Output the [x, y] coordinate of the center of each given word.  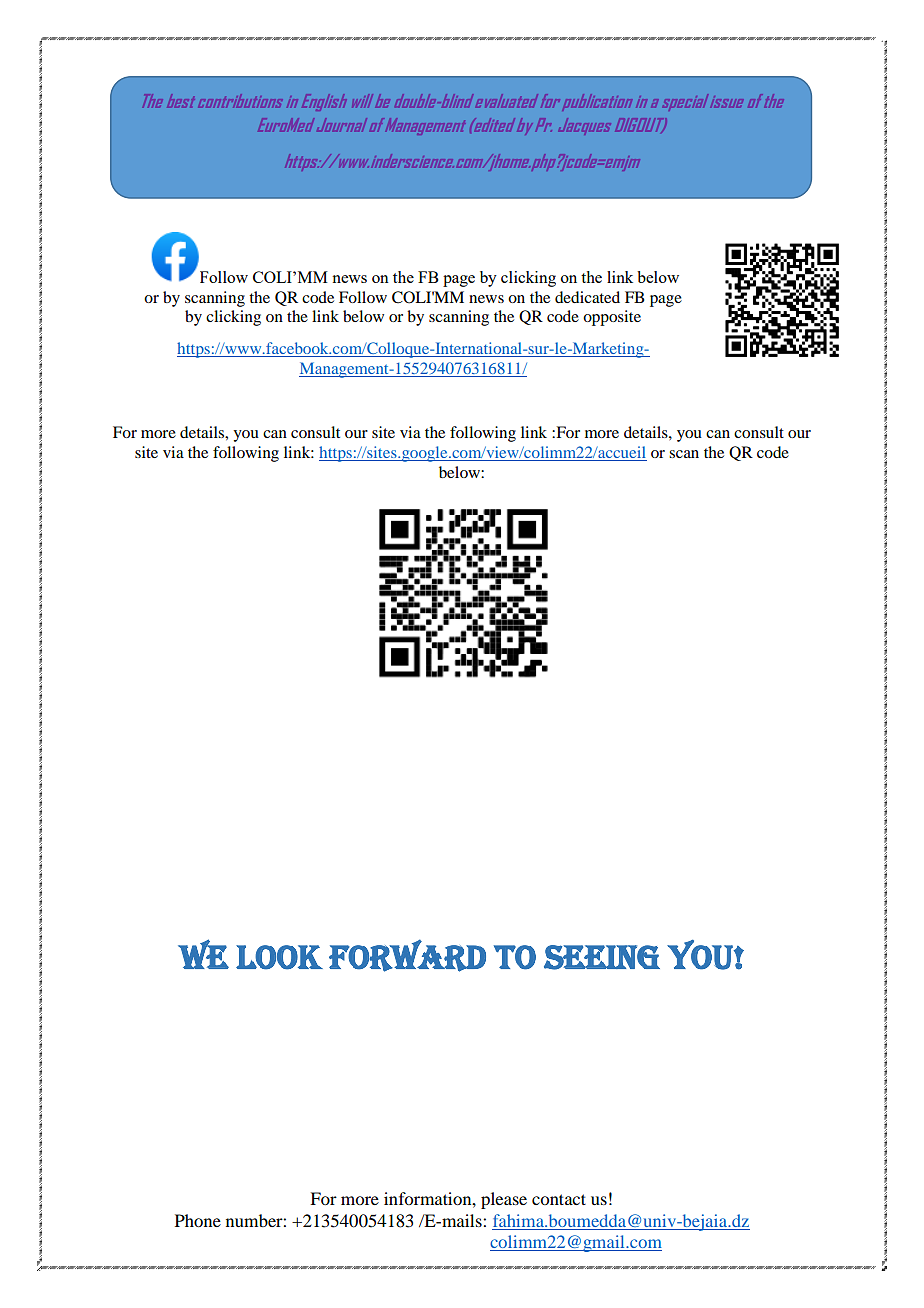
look [279, 957]
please [504, 1200]
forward [407, 955]
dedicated [587, 297]
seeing [602, 957]
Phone [198, 1220]
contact [559, 1199]
